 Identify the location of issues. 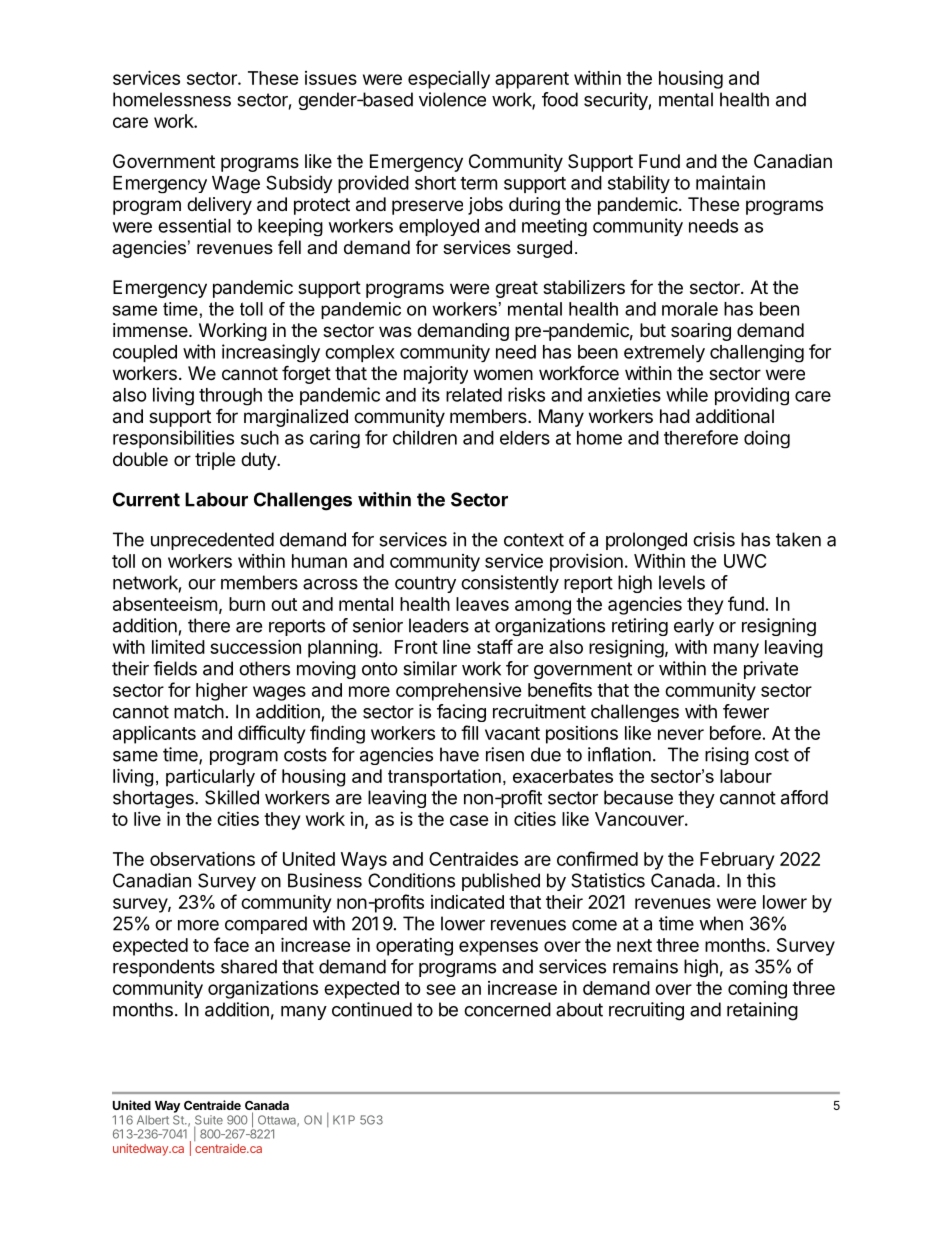
(331, 78).
